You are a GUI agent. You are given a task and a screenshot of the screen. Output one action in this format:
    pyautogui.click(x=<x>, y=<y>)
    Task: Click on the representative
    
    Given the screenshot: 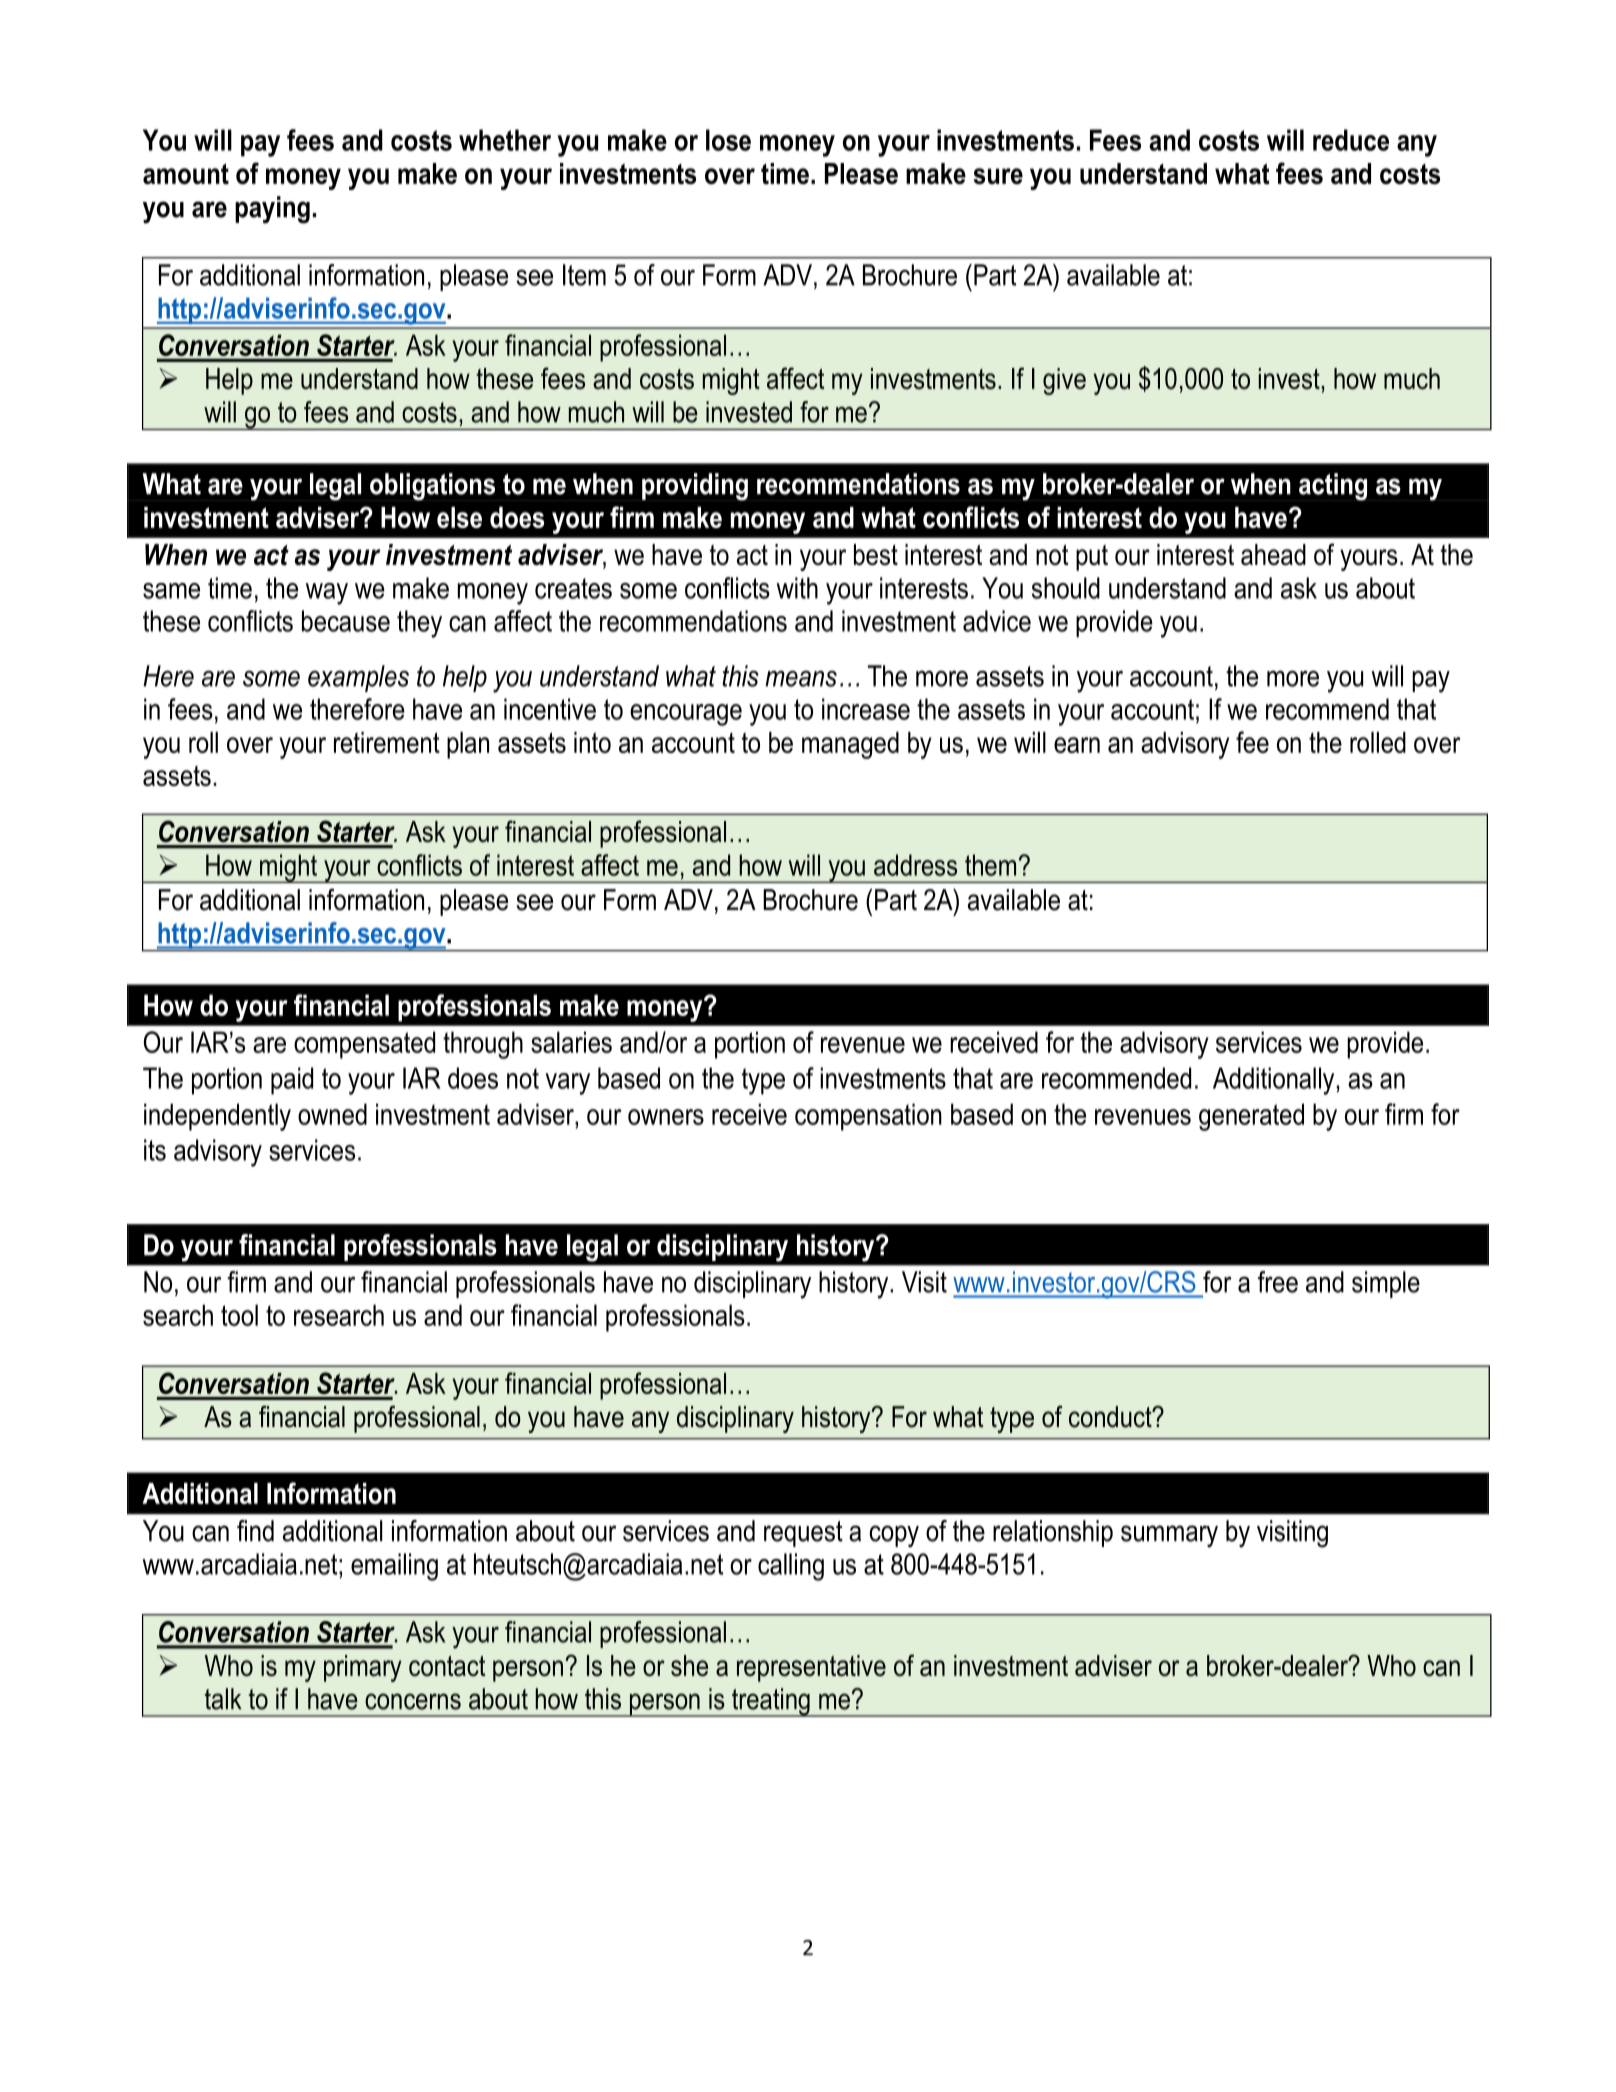 What is the action you would take?
    pyautogui.click(x=811, y=1668)
